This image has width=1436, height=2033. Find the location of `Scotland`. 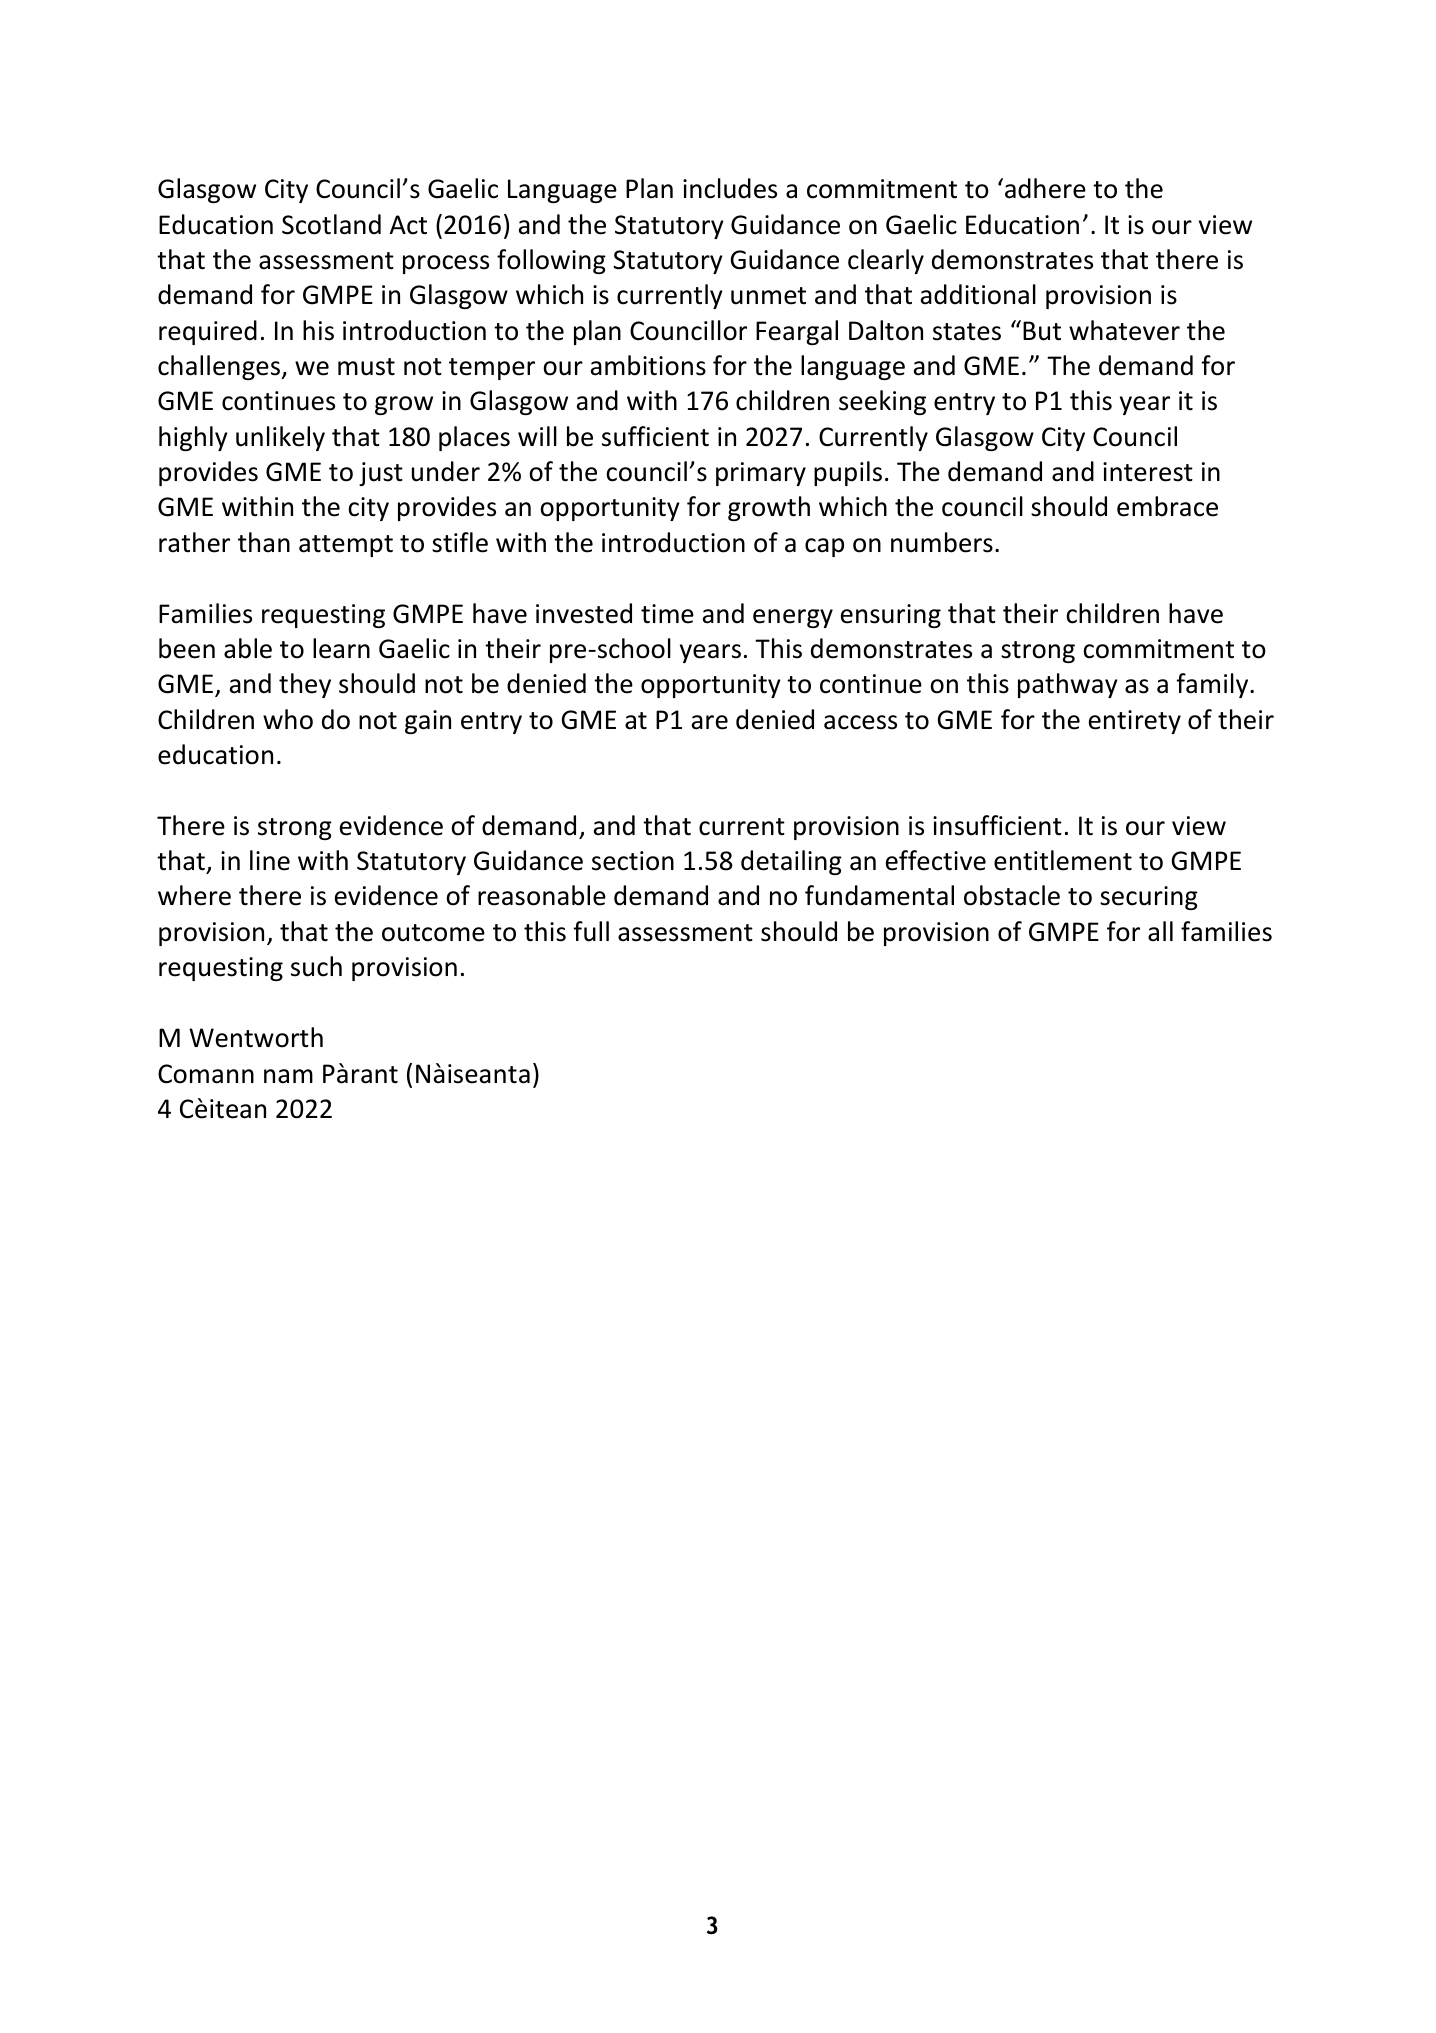

Scotland is located at coordinates (331, 224).
